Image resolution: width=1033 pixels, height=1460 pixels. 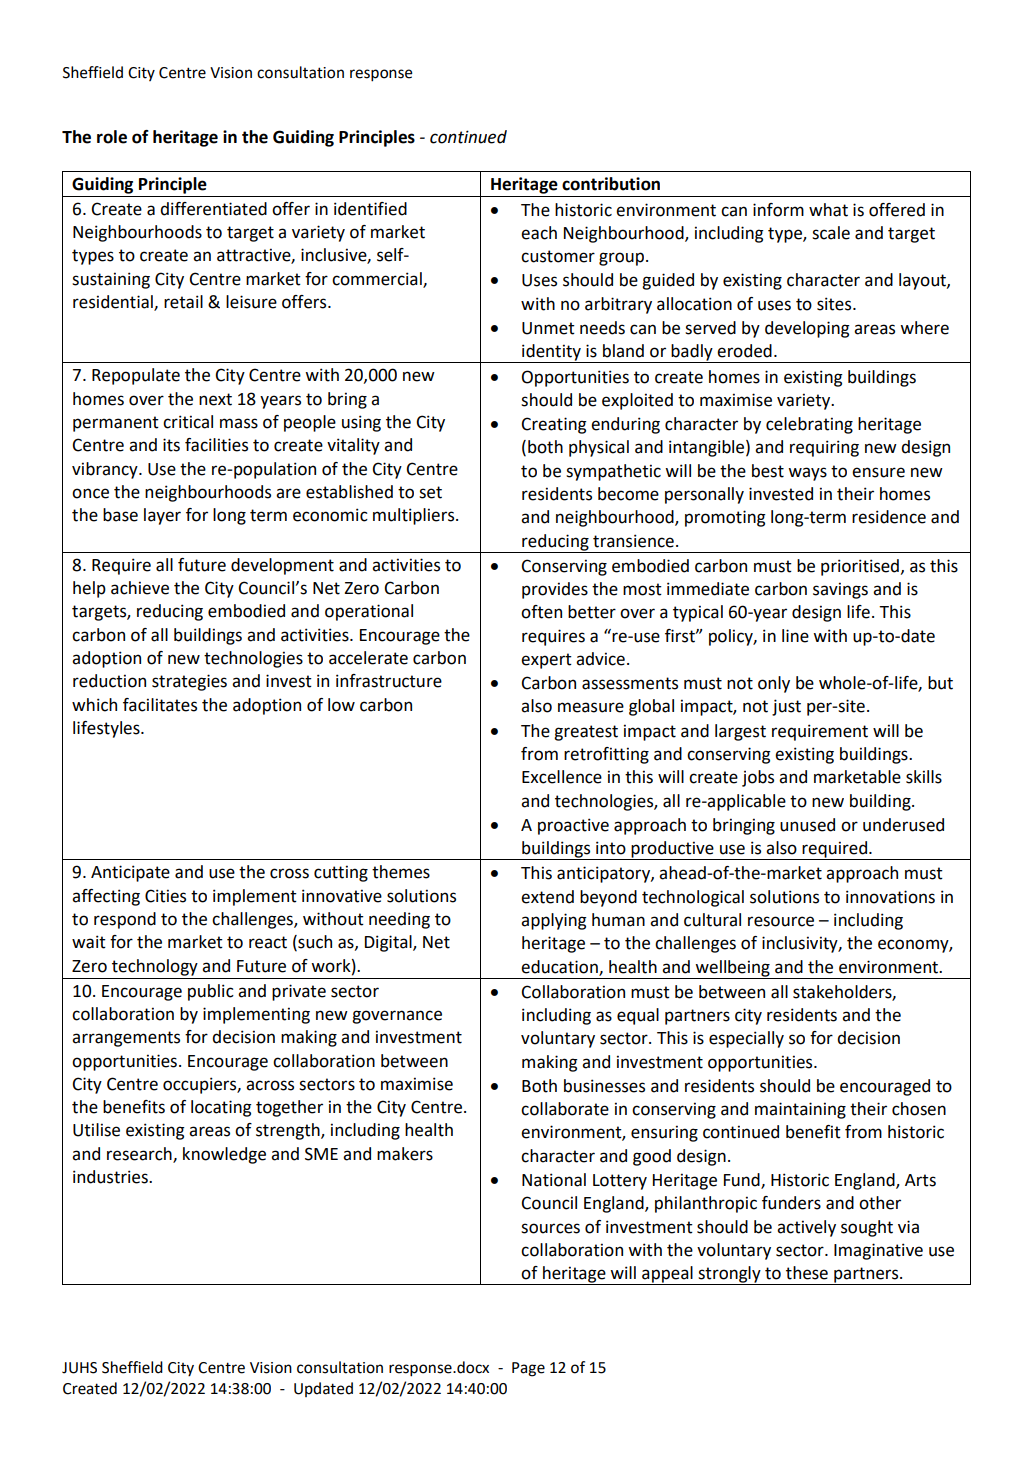 What do you see at coordinates (828, 210) in the image?
I see `what` at bounding box center [828, 210].
